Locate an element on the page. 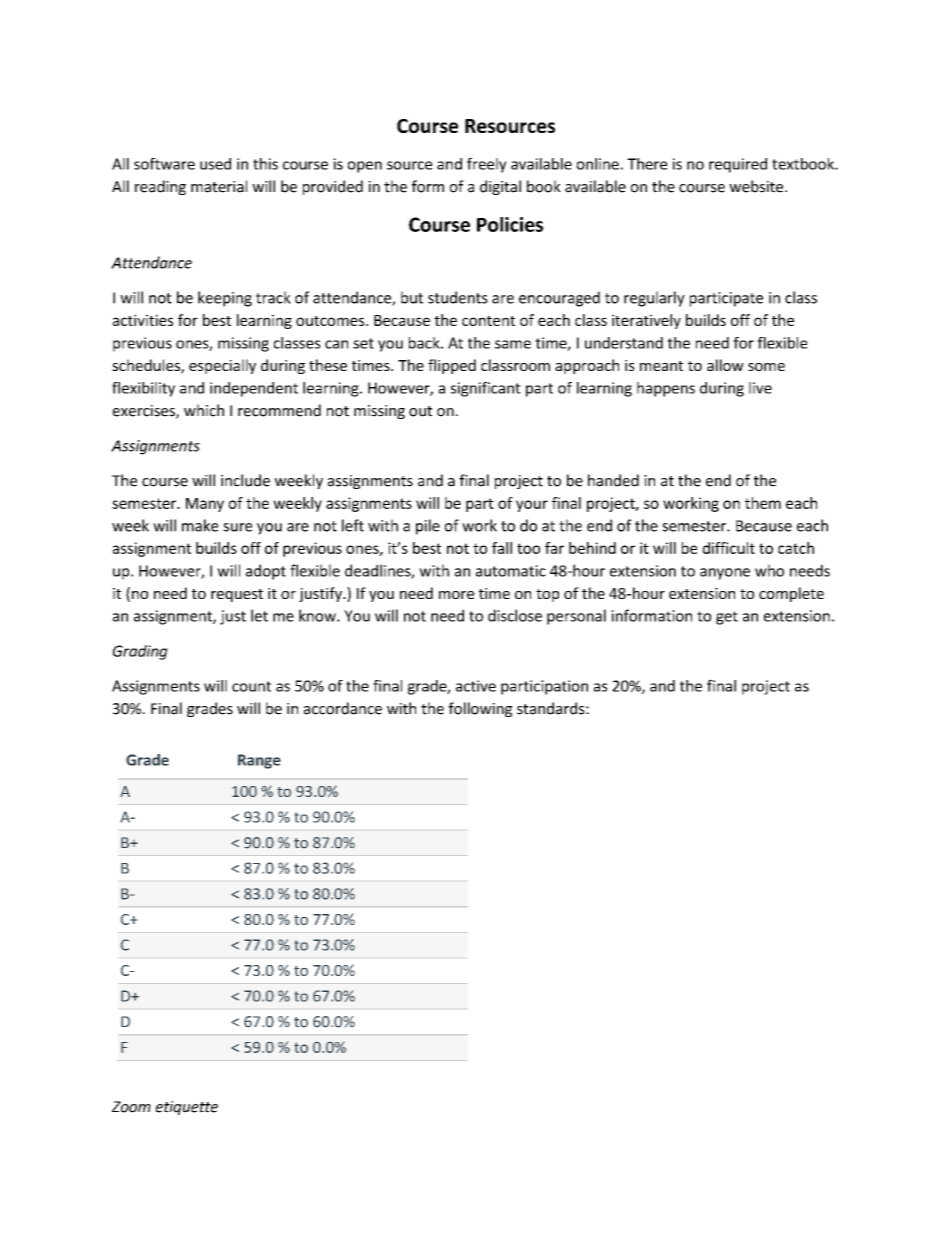 This image has width=952, height=1233. digital is located at coordinates (500, 187).
